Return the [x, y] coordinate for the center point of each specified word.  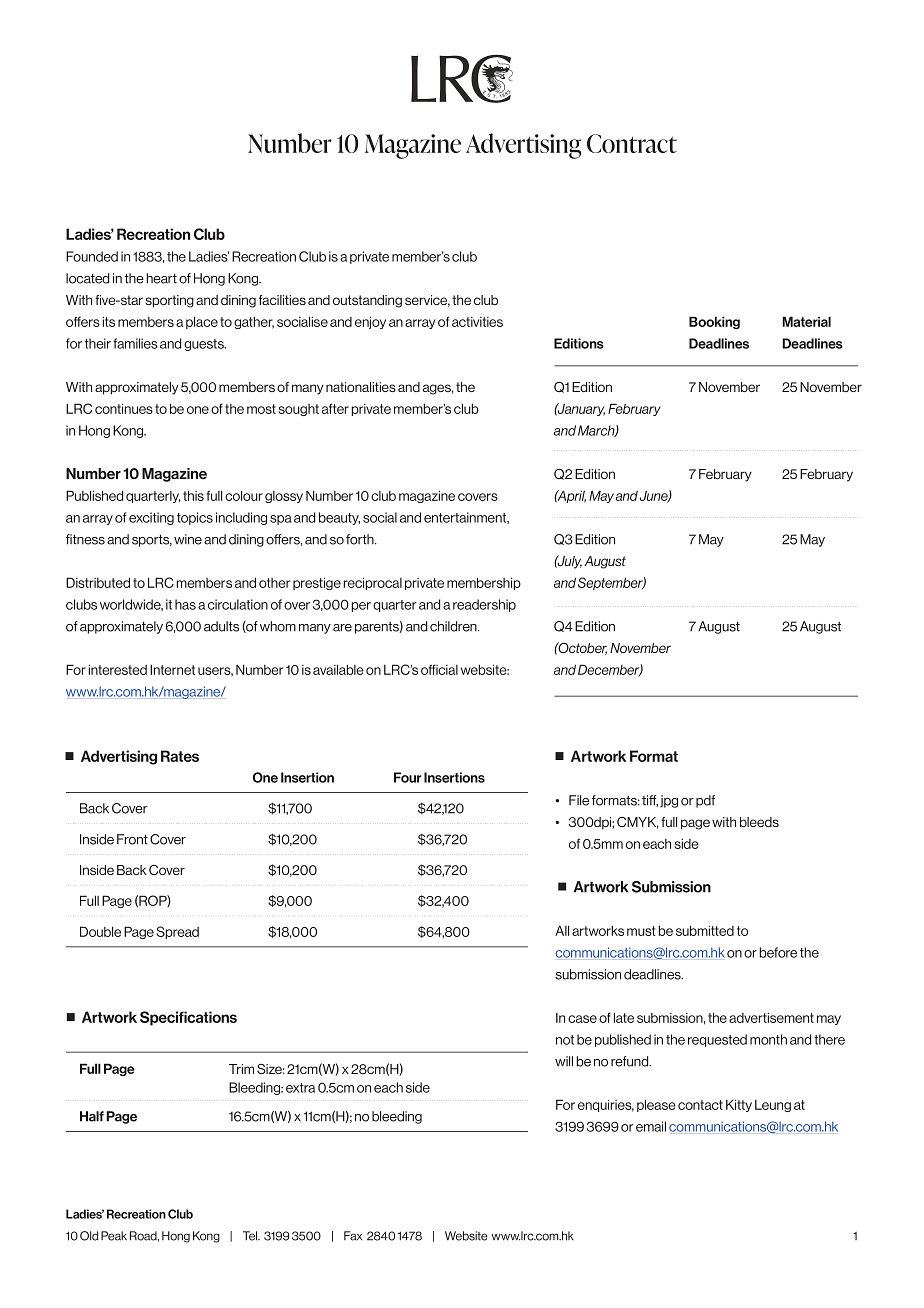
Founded [92, 256]
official [439, 669]
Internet [172, 669]
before [778, 952]
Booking [714, 322]
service [427, 301]
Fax [353, 1236]
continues [124, 408]
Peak [114, 1236]
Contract [632, 143]
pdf [705, 801]
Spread [177, 932]
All [562, 930]
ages [438, 389]
